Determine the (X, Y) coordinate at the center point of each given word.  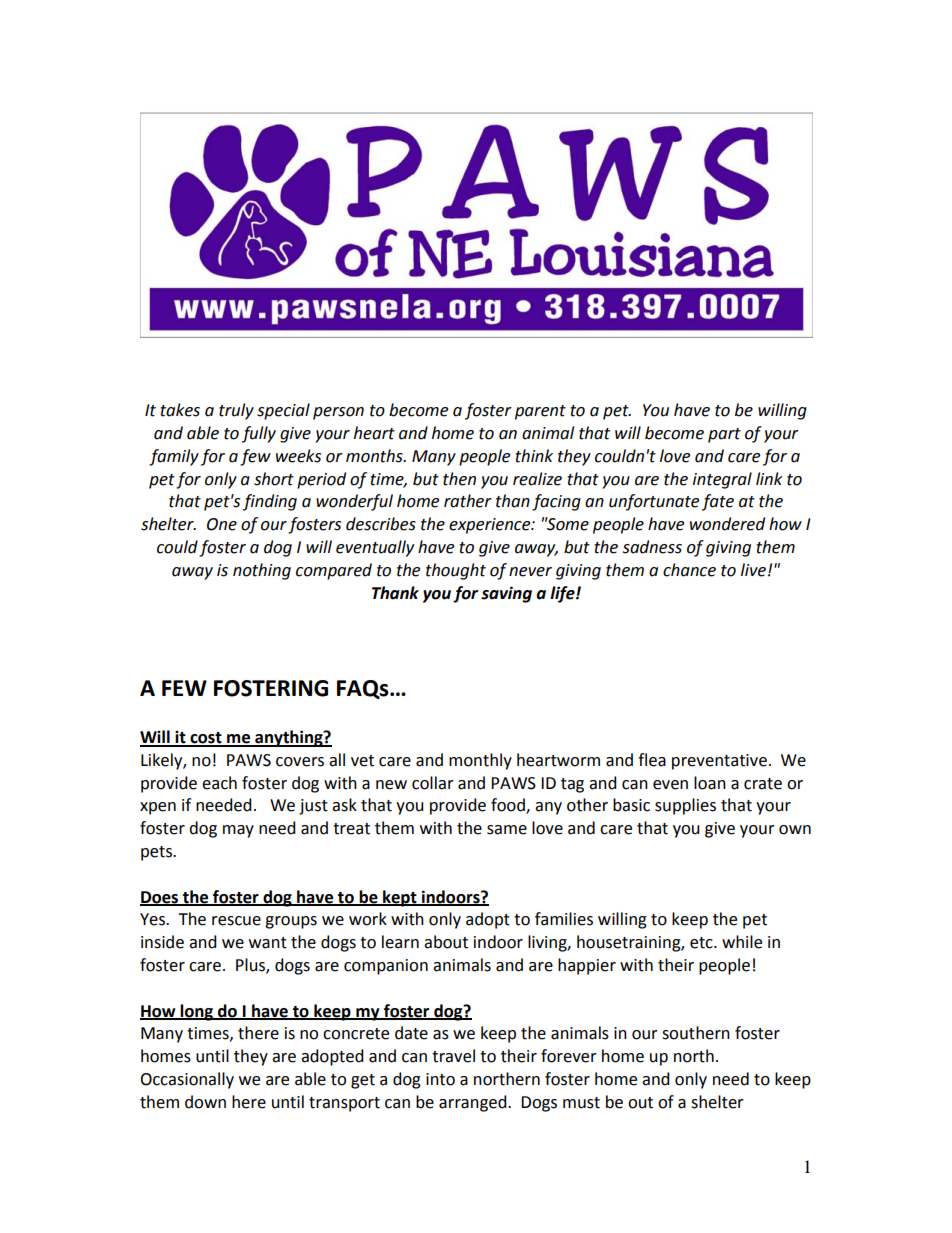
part (724, 435)
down (205, 1102)
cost (206, 739)
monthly (480, 761)
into (440, 1079)
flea (652, 760)
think (534, 456)
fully (259, 434)
